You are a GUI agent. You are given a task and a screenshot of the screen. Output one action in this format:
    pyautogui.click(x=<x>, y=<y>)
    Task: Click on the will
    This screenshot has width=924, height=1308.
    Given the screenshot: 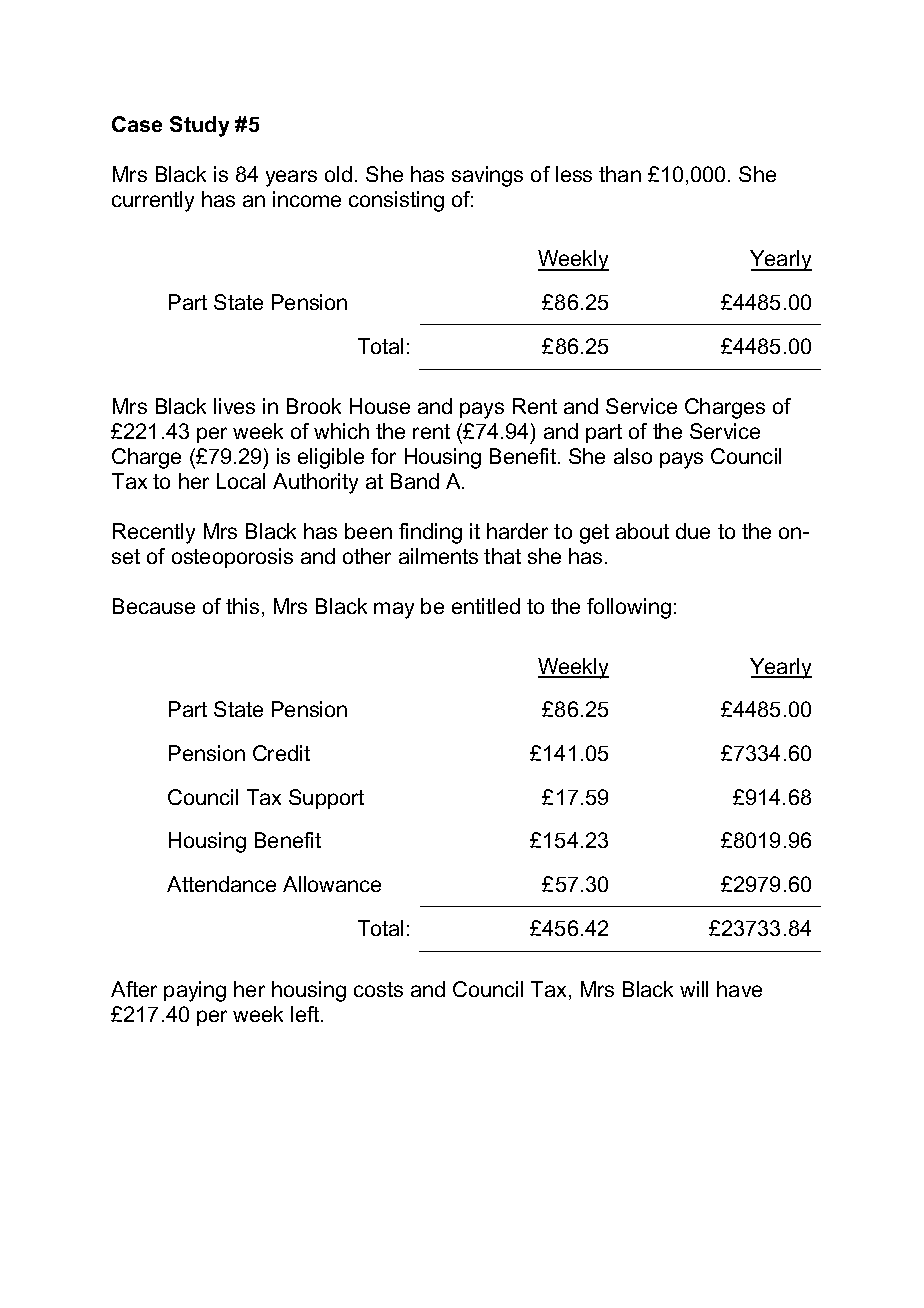 What is the action you would take?
    pyautogui.click(x=694, y=989)
